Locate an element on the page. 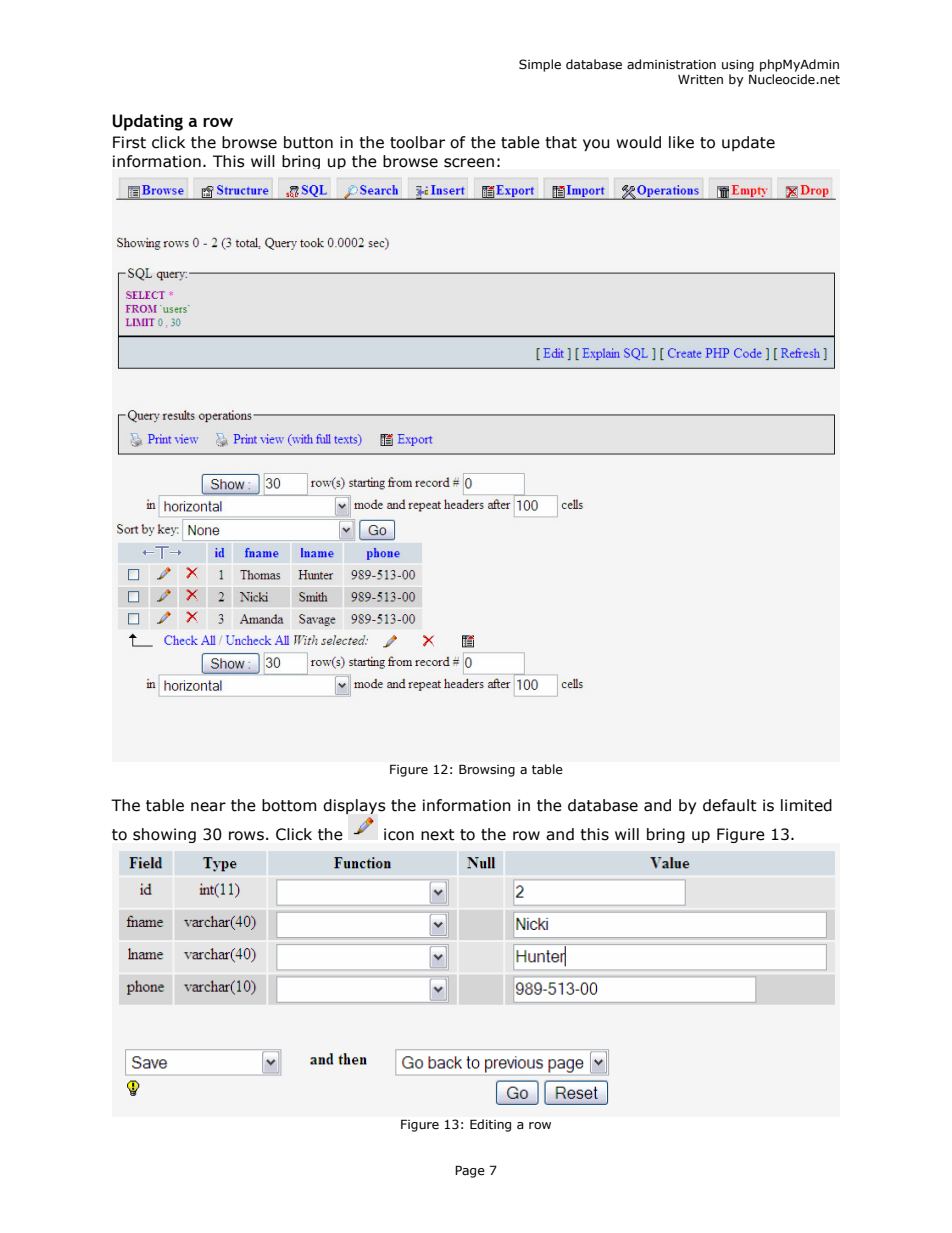  default is located at coordinates (730, 805).
